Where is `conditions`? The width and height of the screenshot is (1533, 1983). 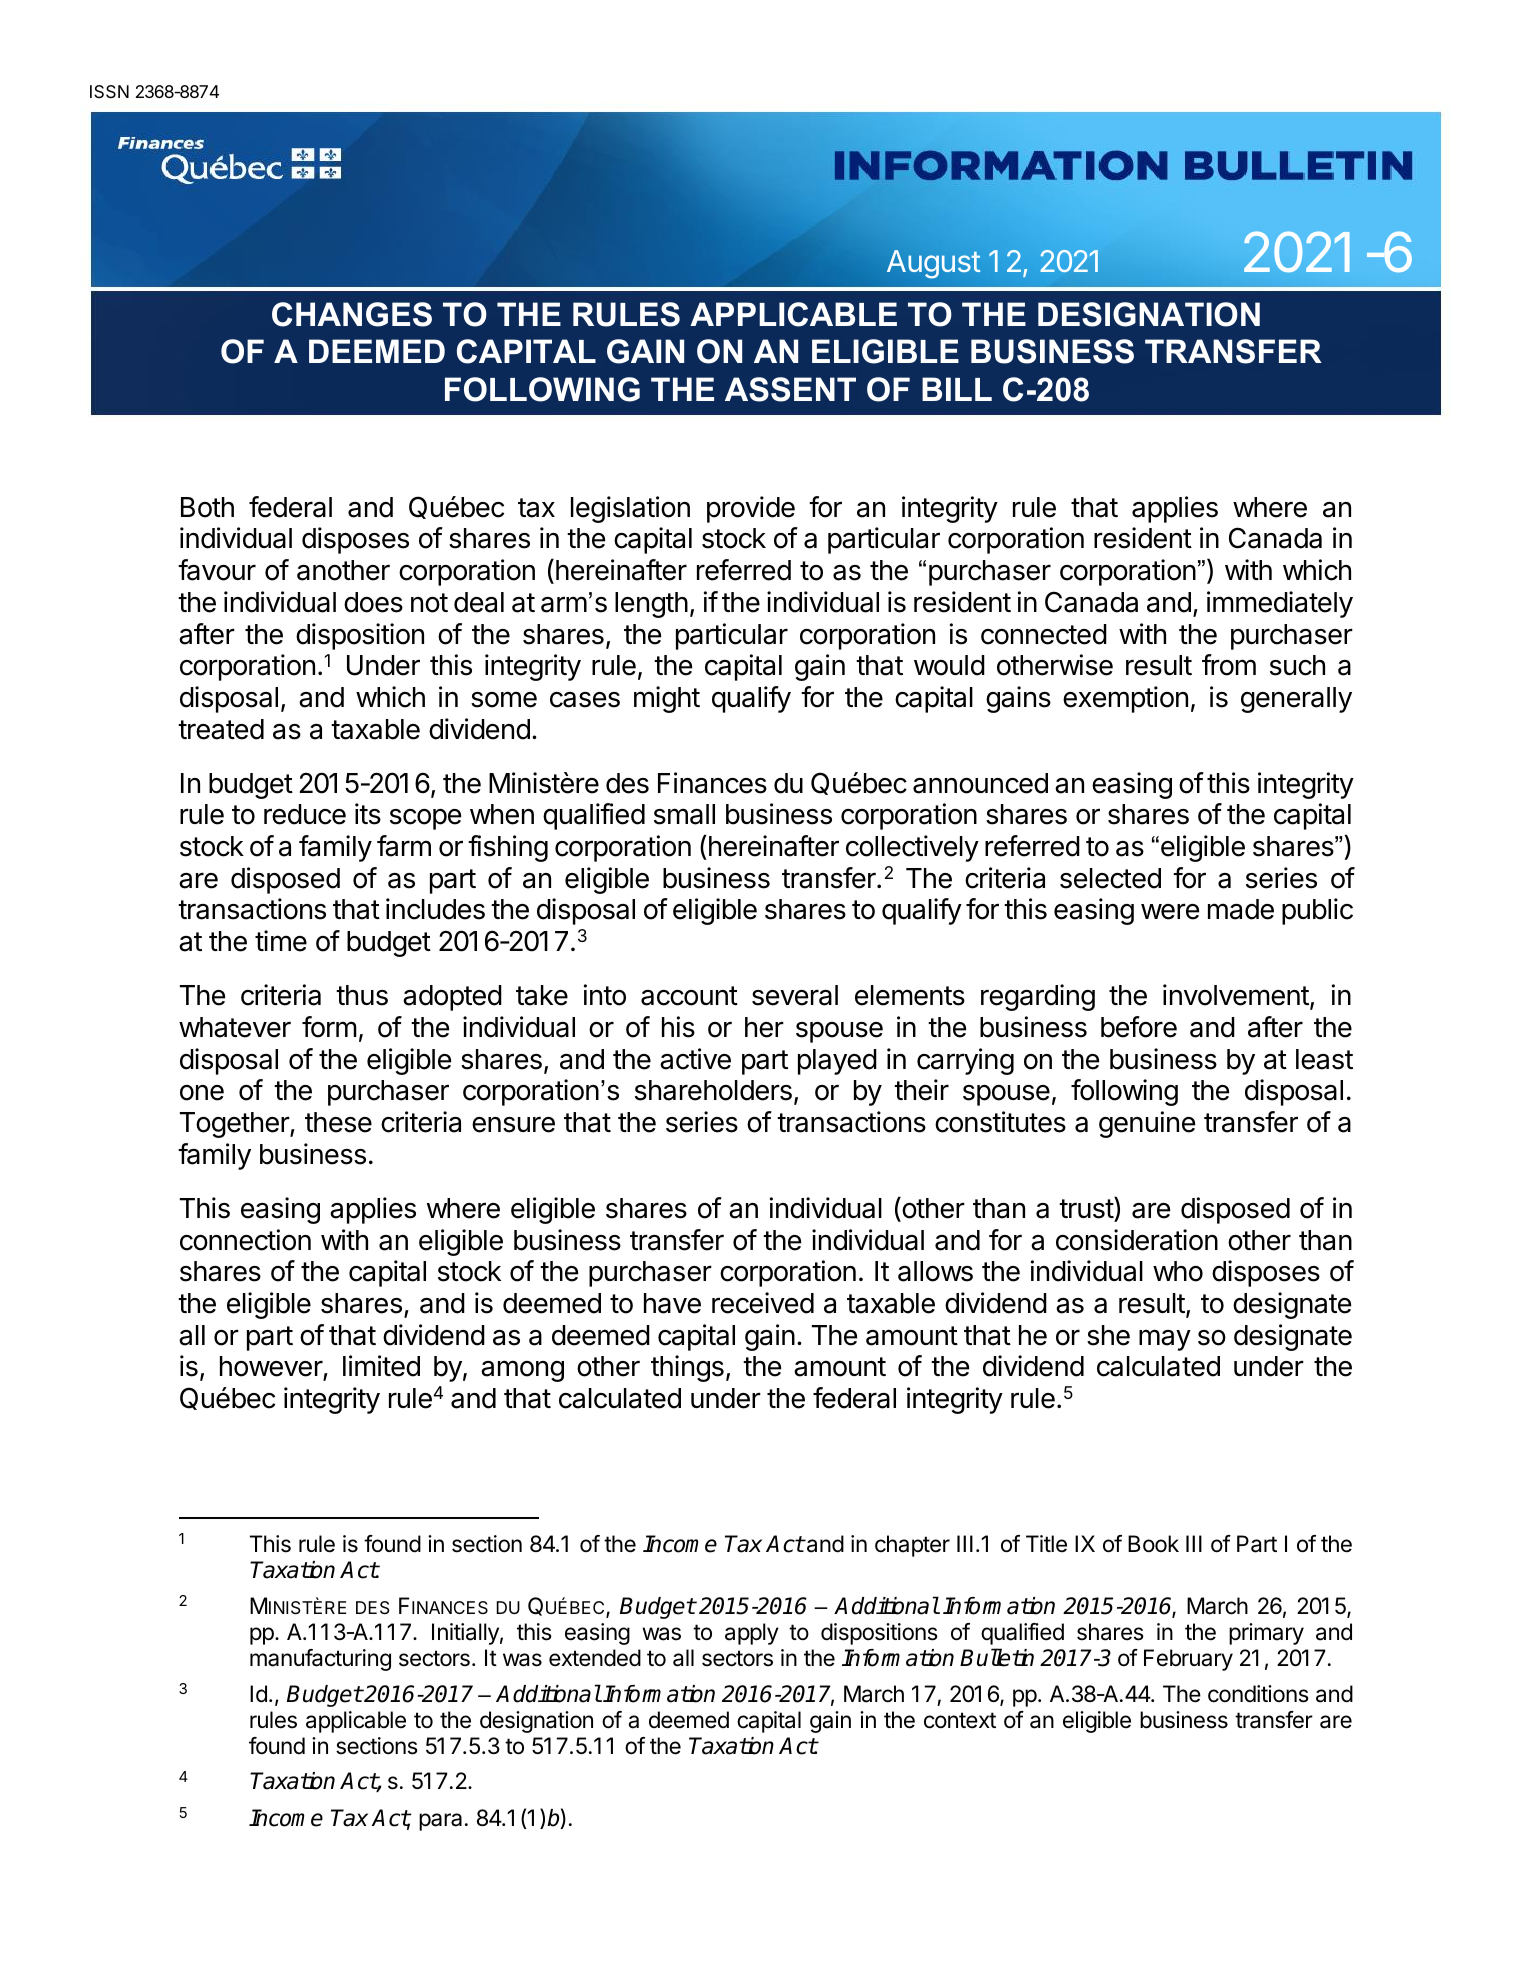 conditions is located at coordinates (1258, 1694).
